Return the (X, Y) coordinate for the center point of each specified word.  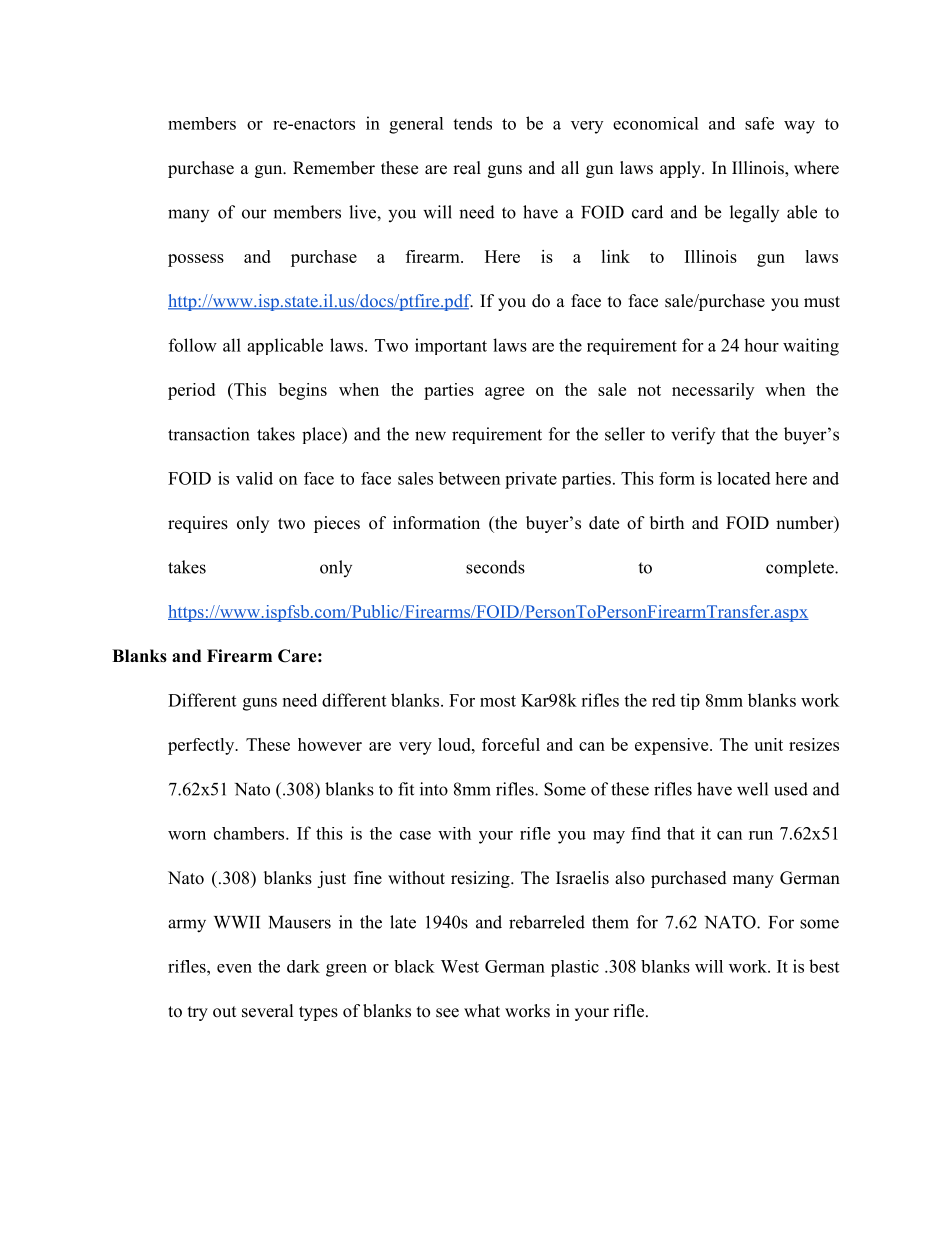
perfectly (202, 746)
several (268, 1011)
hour (761, 345)
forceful (511, 744)
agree (504, 393)
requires (198, 524)
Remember (334, 168)
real (467, 168)
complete (801, 568)
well (752, 789)
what (482, 1010)
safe (759, 123)
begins (303, 391)
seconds (495, 567)
